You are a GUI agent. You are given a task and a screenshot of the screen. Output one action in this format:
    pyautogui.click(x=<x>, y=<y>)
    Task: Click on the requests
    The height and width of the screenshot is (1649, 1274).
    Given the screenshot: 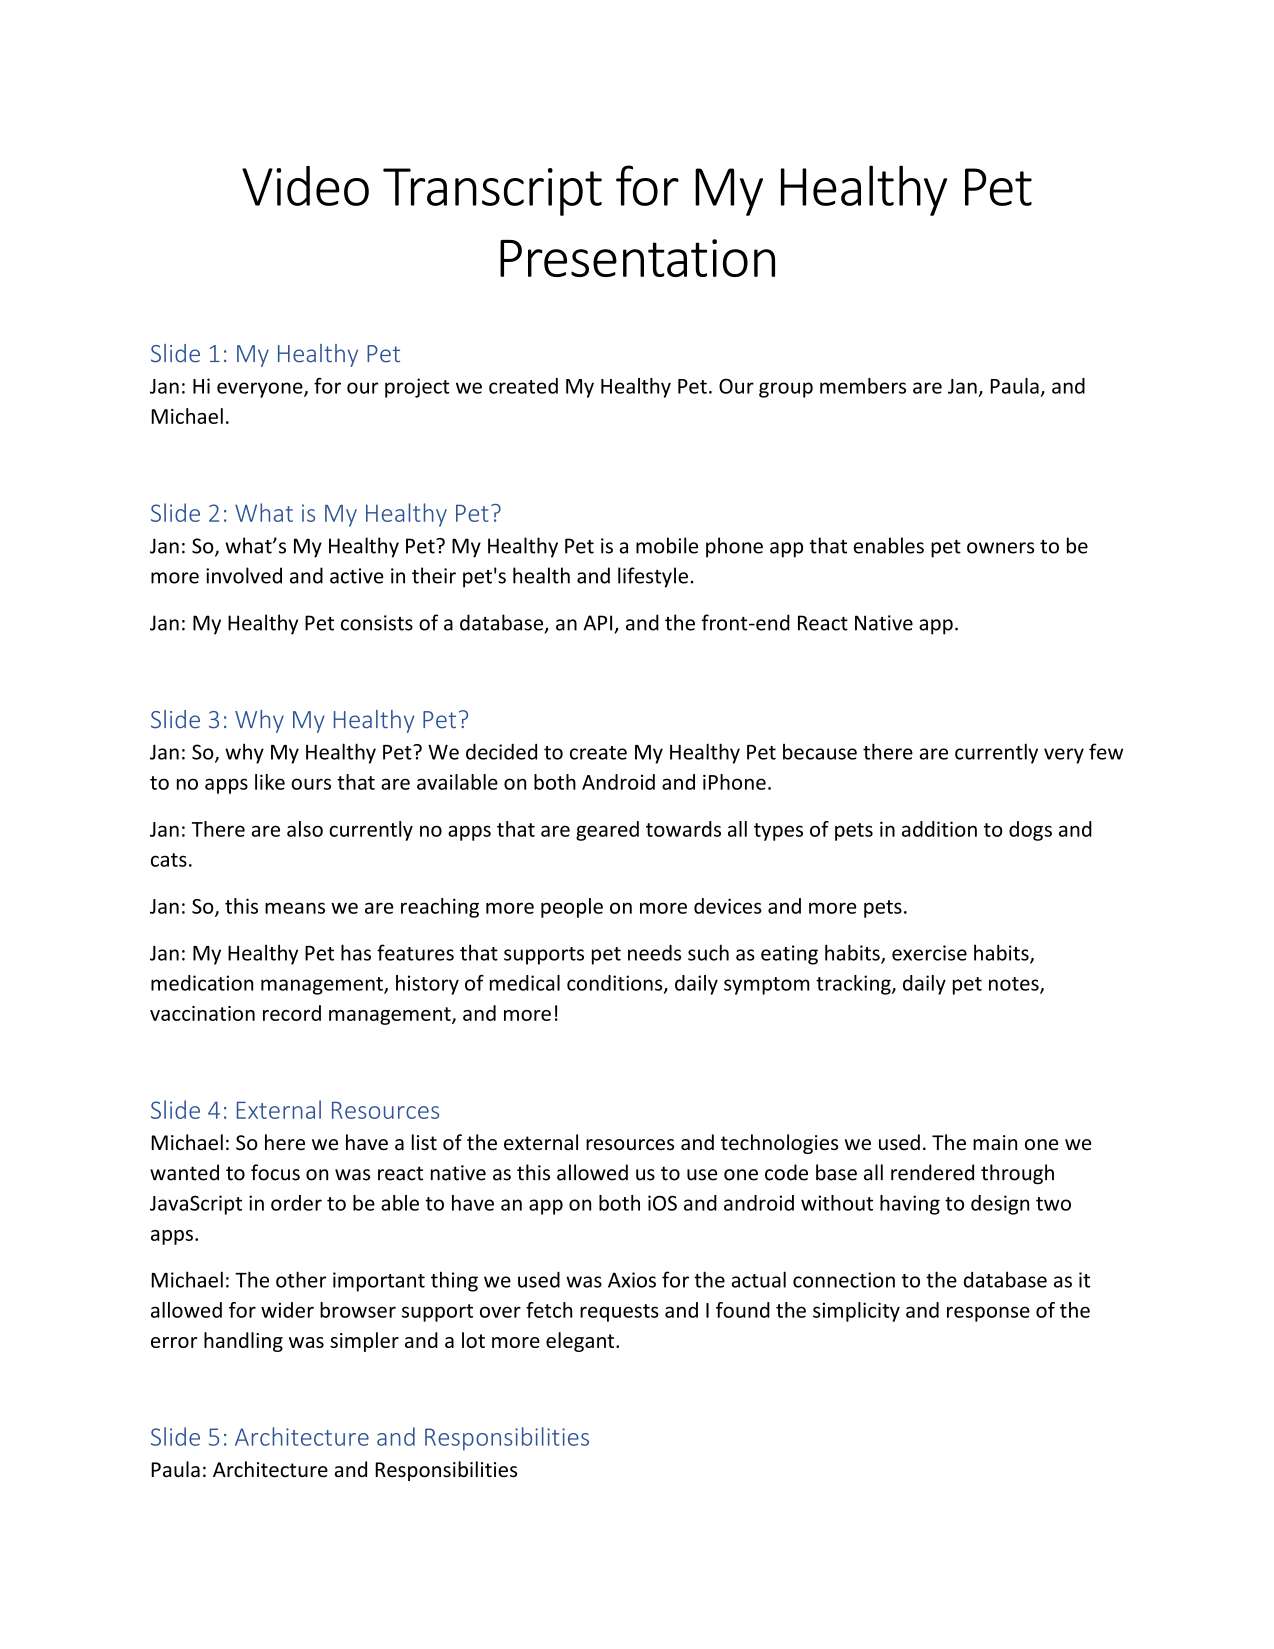 What is the action you would take?
    pyautogui.click(x=619, y=1313)
